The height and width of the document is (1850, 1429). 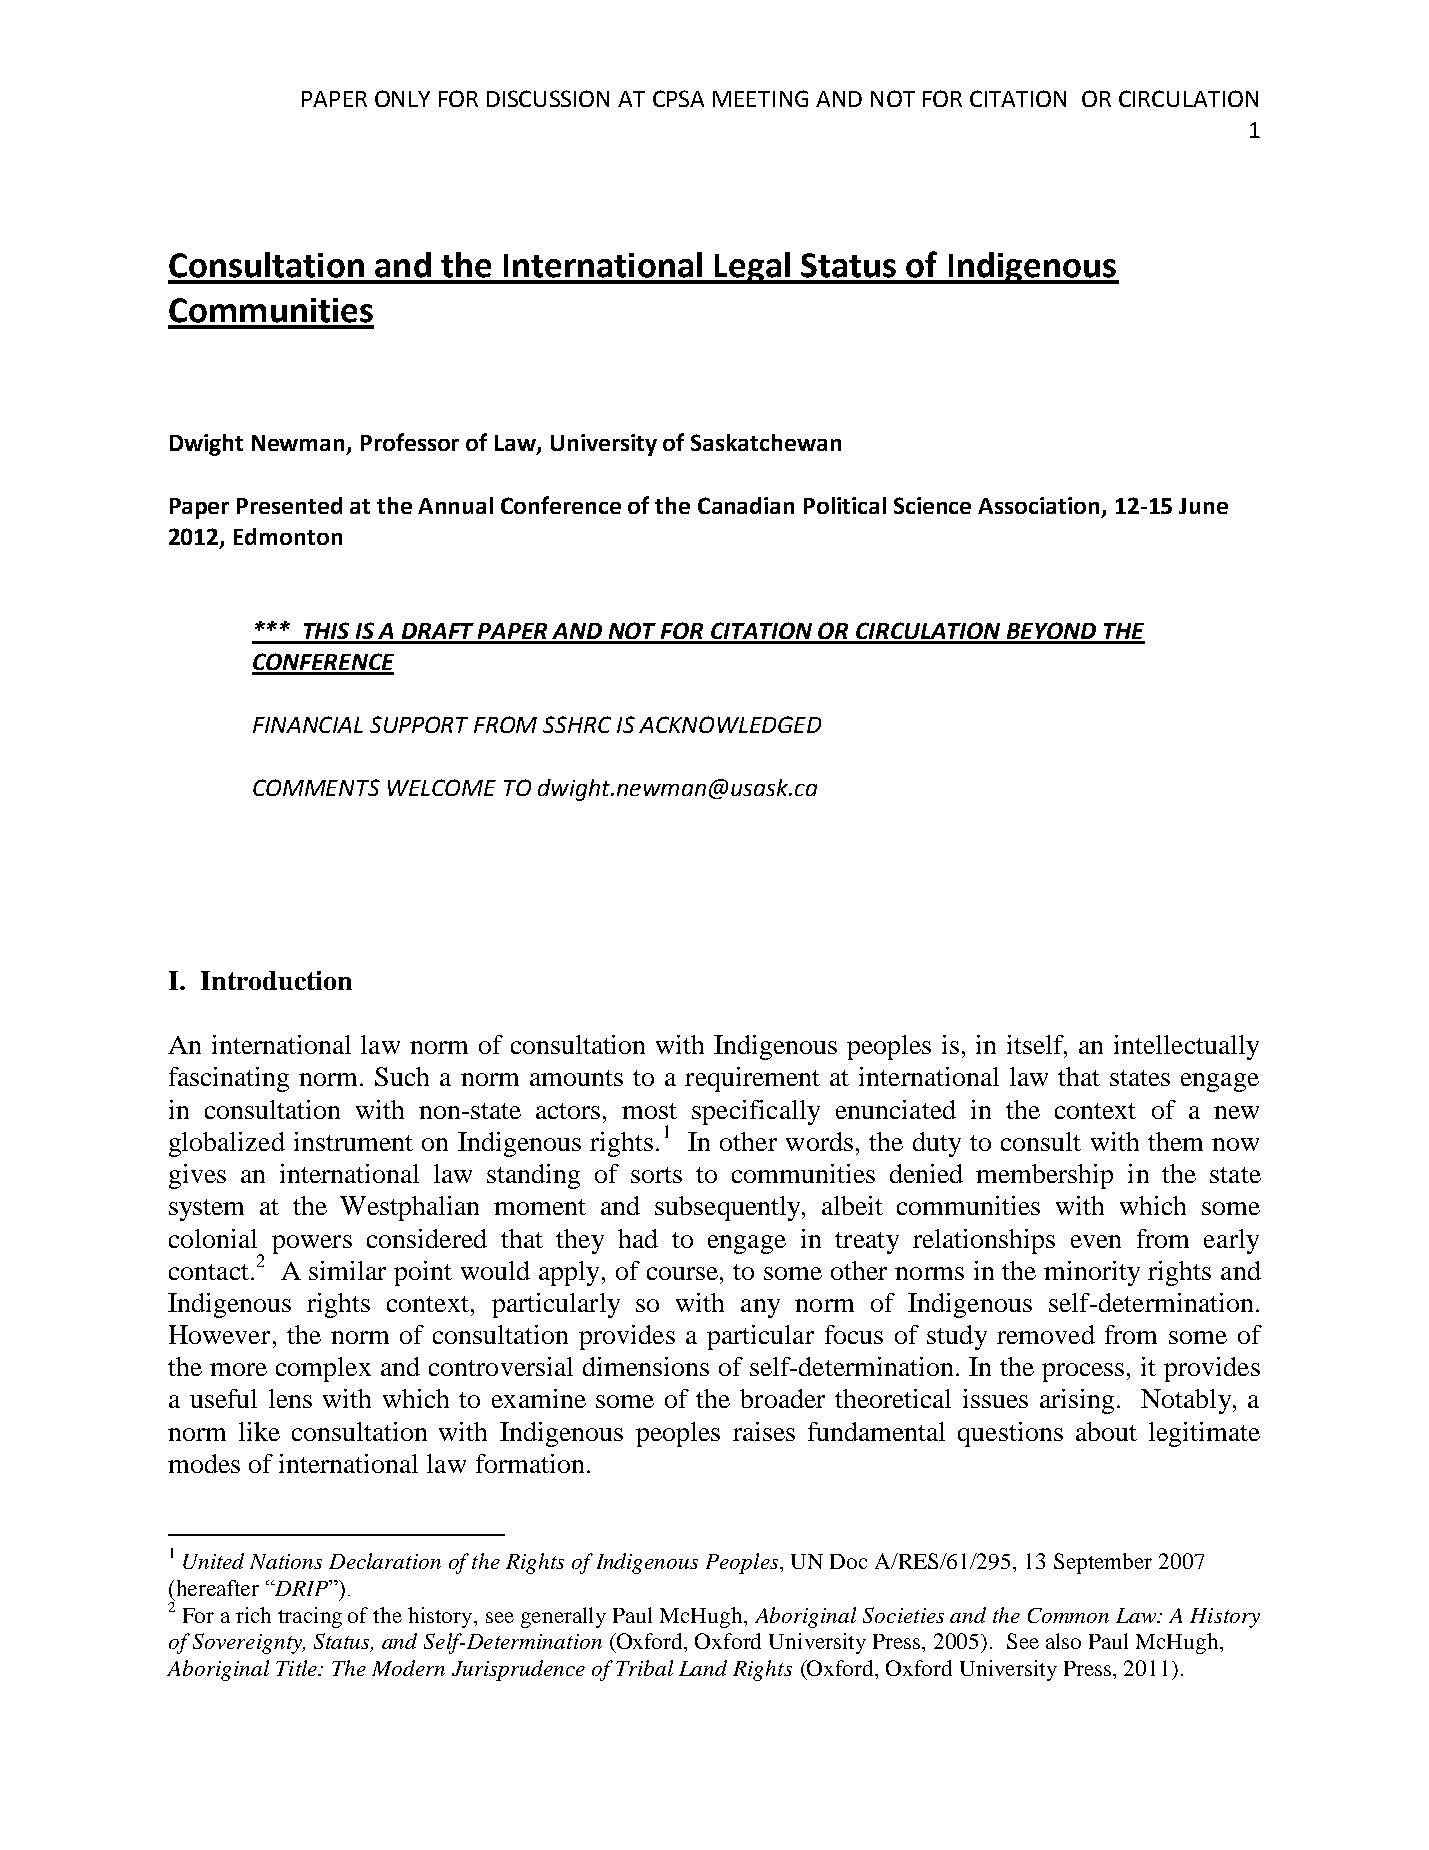 What do you see at coordinates (730, 724) in the document?
I see `ACKNOWLEDGED` at bounding box center [730, 724].
